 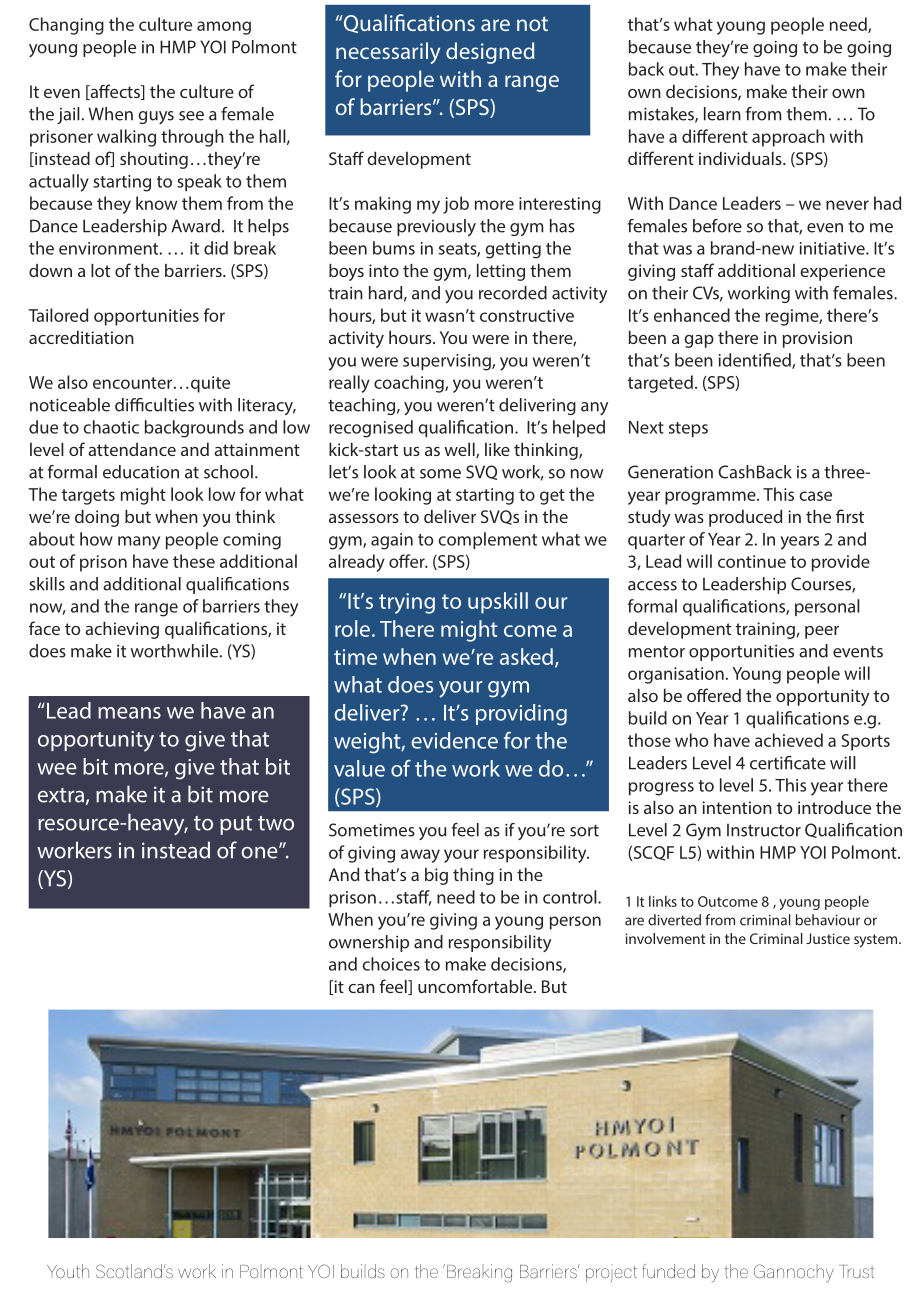 What do you see at coordinates (822, 632) in the screenshot?
I see `peer` at bounding box center [822, 632].
